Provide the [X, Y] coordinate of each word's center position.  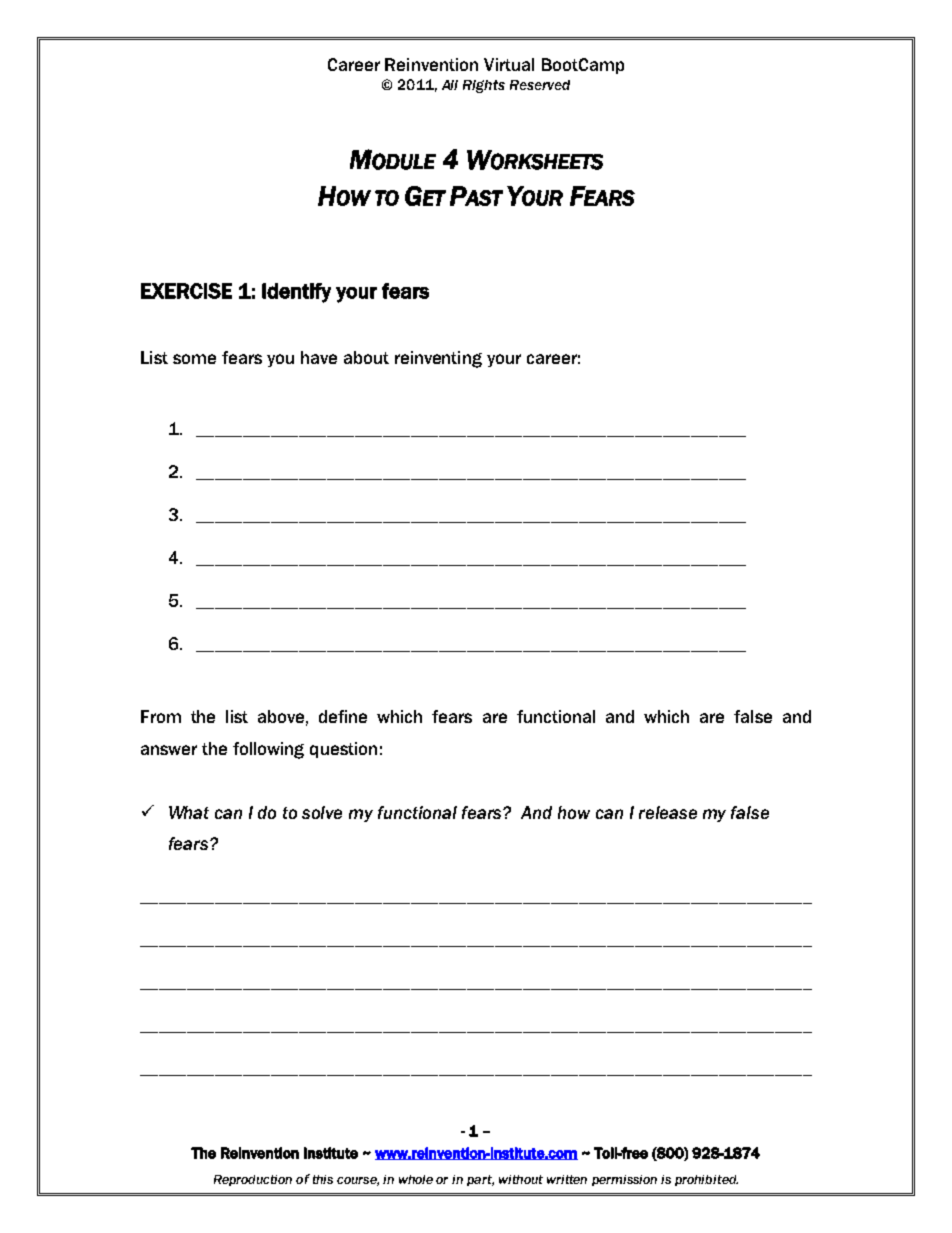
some [194, 359]
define [343, 716]
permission [624, 1180]
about [366, 357]
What [189, 812]
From [161, 716]
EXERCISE [186, 291]
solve [322, 812]
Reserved [540, 85]
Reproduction [253, 1180]
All [450, 85]
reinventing [438, 359]
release [668, 812]
